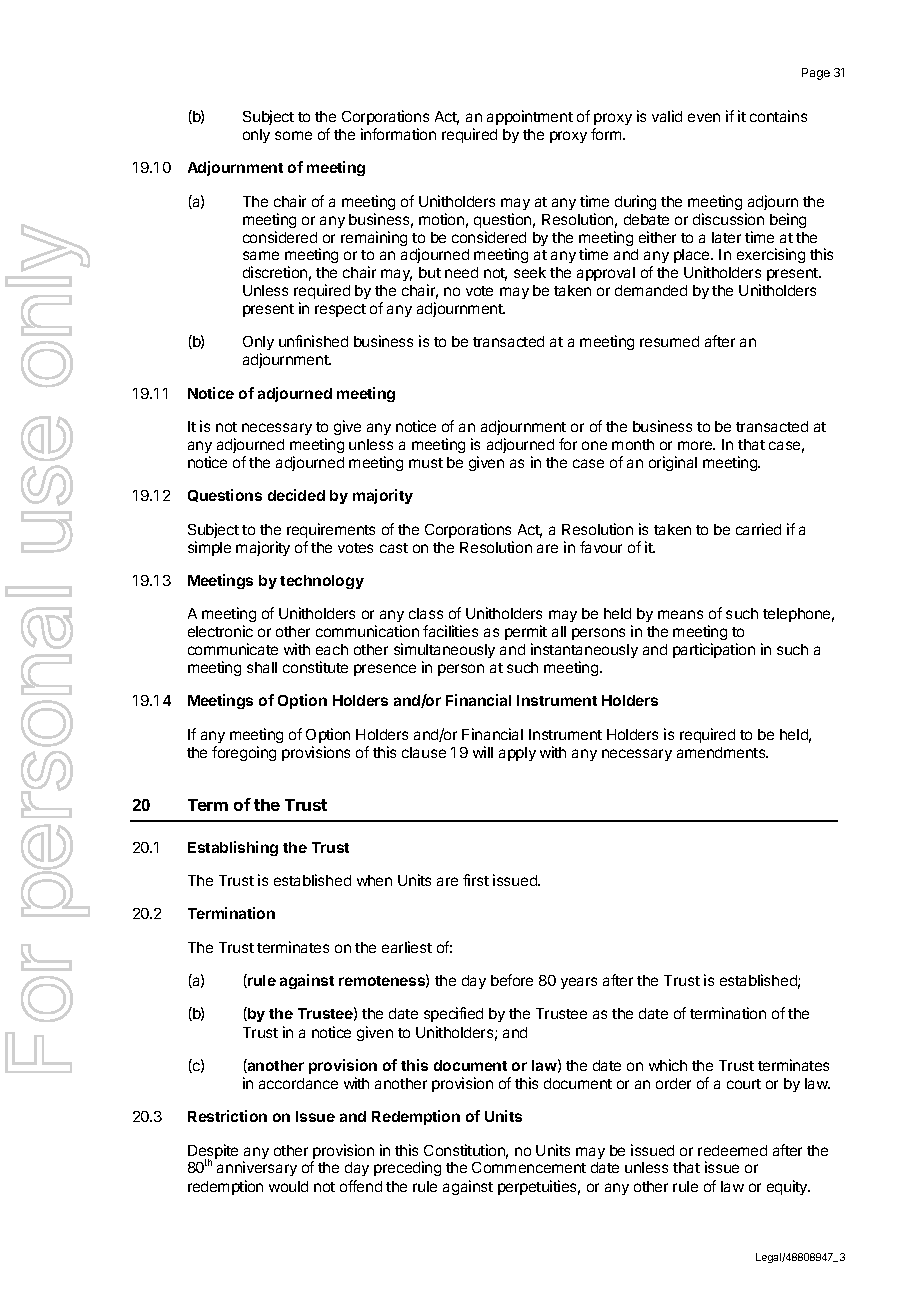  Describe the element at coordinates (526, 632) in the document. I see `permit` at that location.
